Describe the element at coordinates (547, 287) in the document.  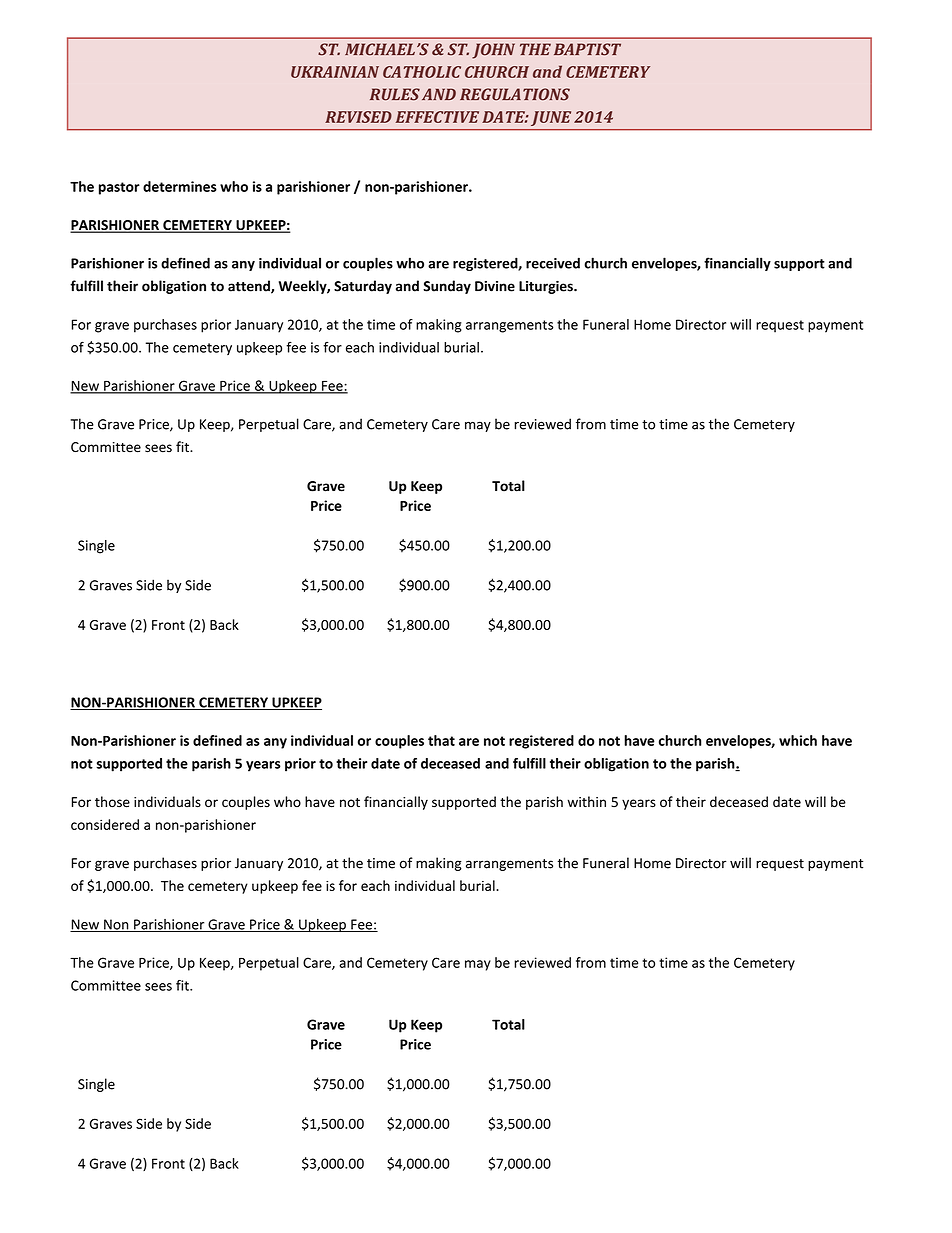
I see `Liturgies` at that location.
